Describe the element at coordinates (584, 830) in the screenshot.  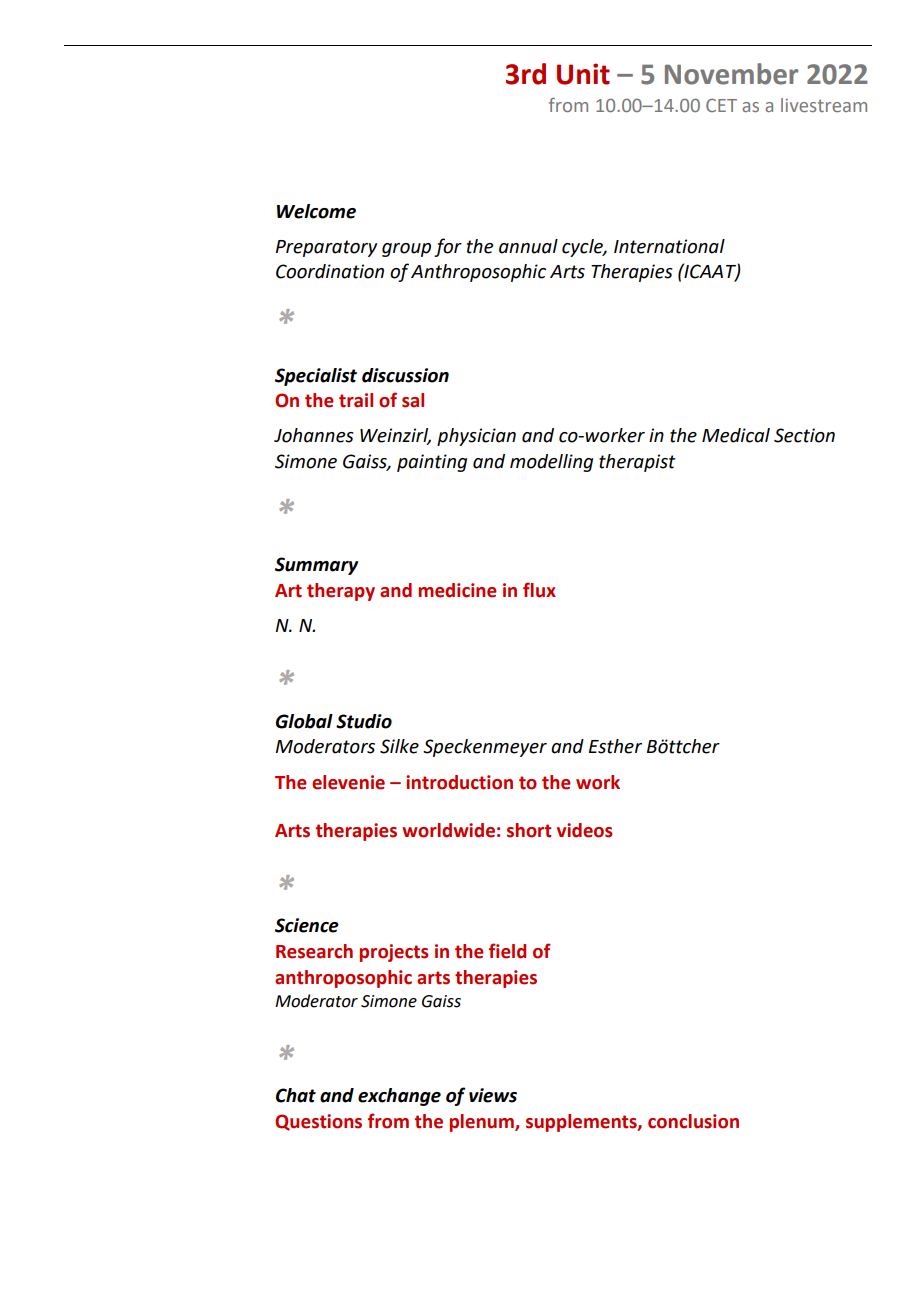
I see `videos` at that location.
